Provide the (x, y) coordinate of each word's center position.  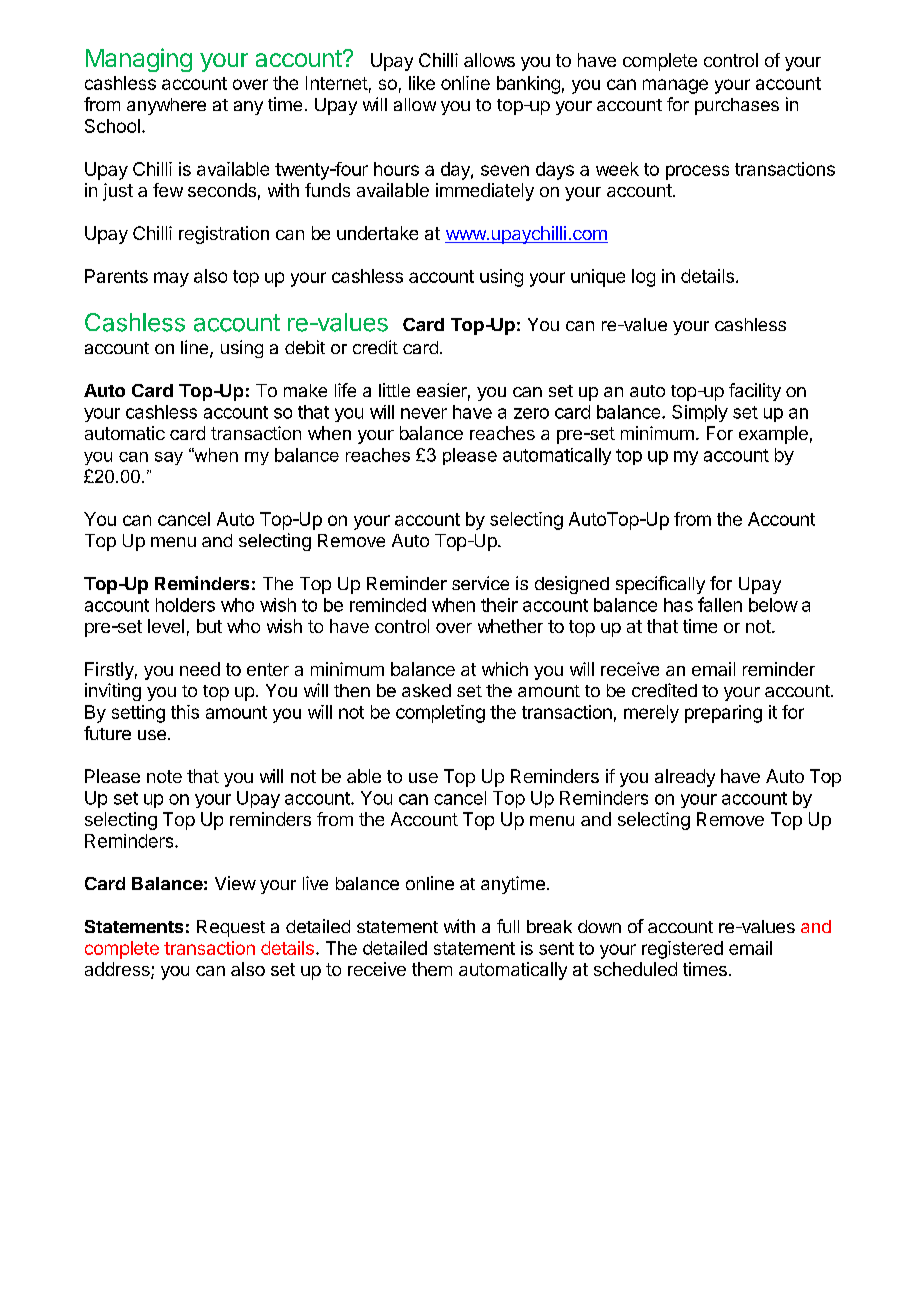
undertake (377, 233)
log (643, 278)
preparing (723, 714)
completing (440, 714)
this (185, 712)
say (169, 458)
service (480, 583)
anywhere (166, 106)
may (171, 279)
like (422, 83)
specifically (660, 585)
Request (231, 928)
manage (675, 86)
